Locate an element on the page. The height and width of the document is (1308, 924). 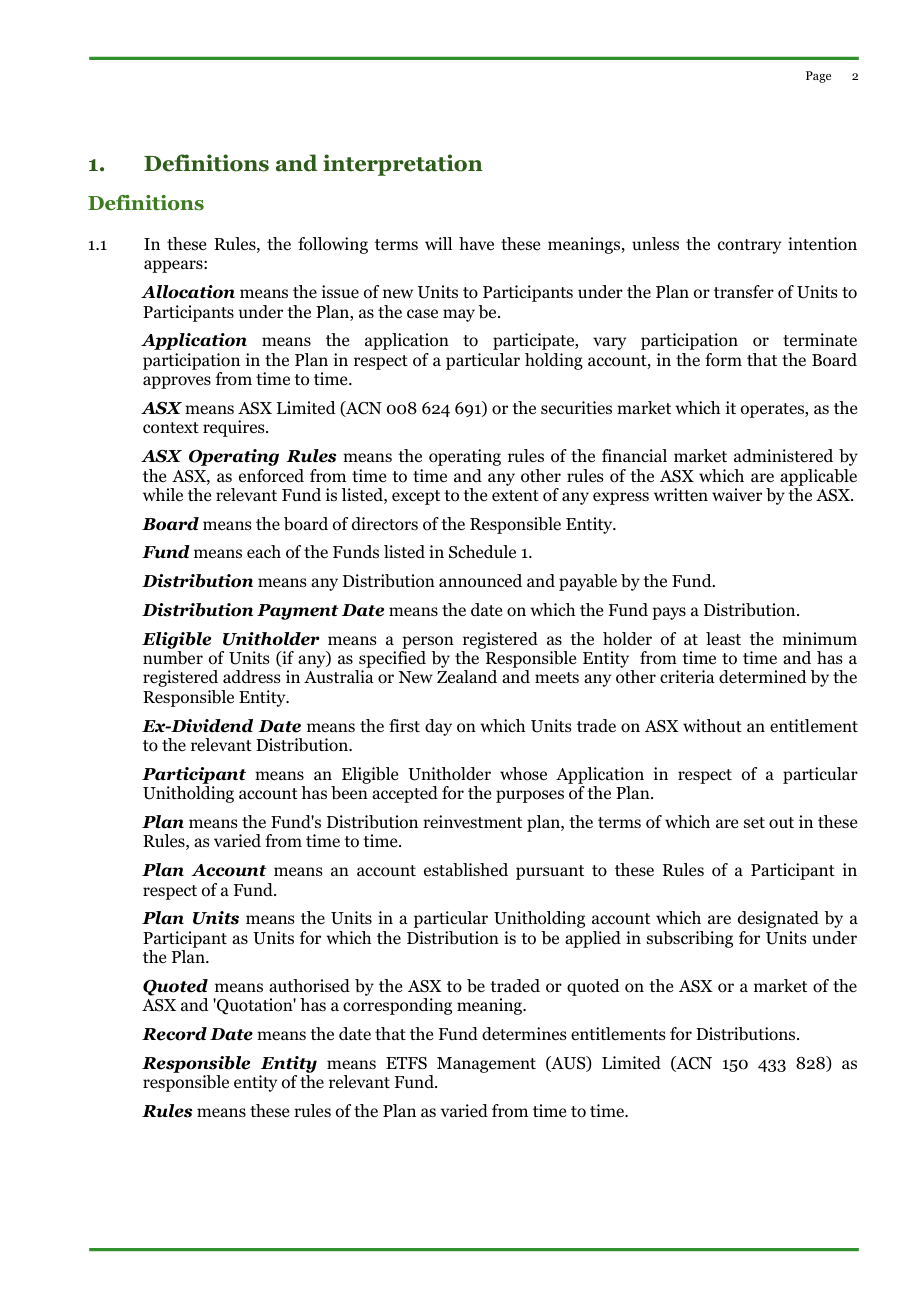
interpretation is located at coordinates (403, 165).
